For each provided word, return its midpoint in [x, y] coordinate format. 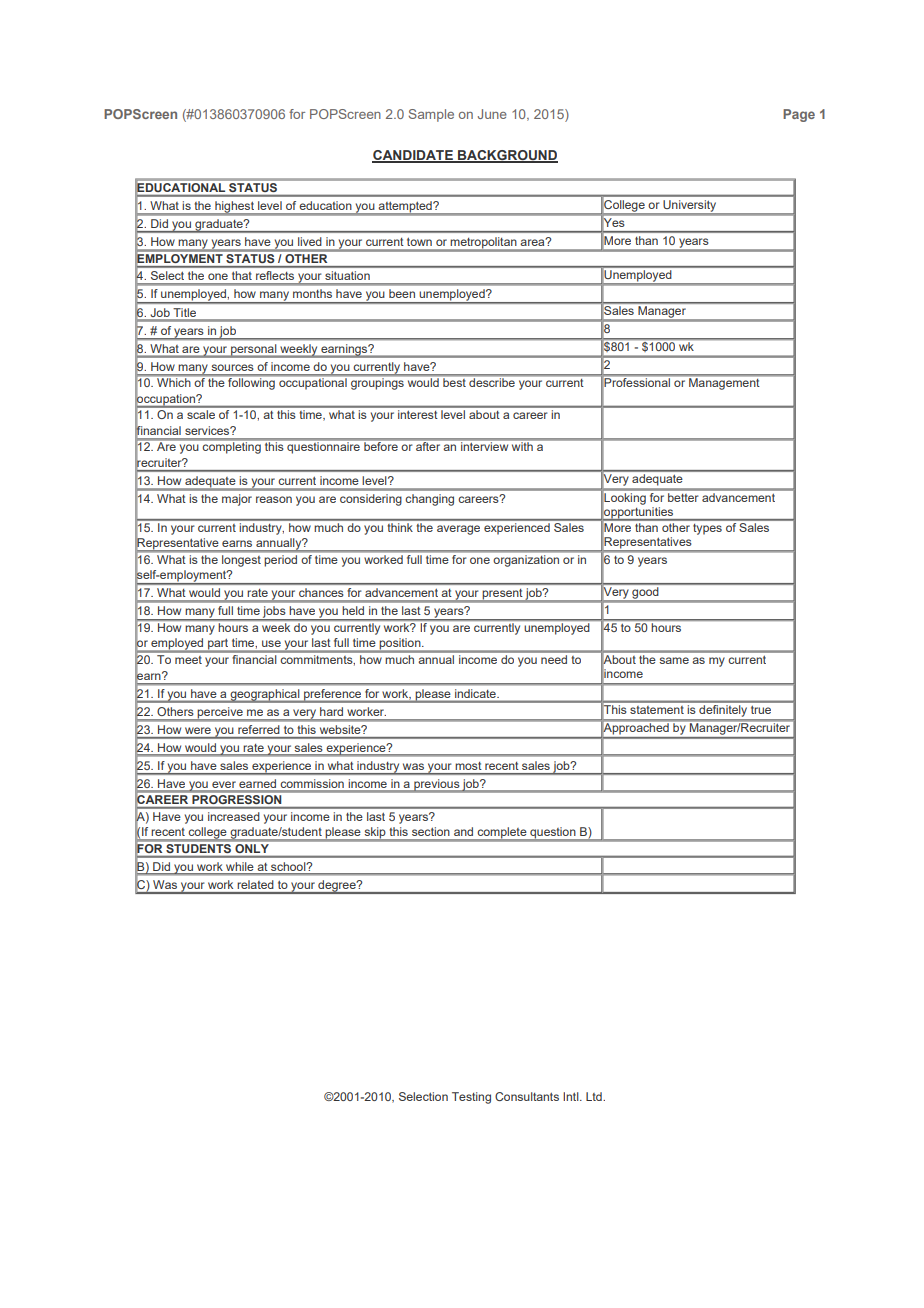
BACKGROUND [507, 156]
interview [484, 446]
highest [234, 208]
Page [799, 115]
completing [232, 448]
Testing [471, 1098]
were [198, 730]
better [683, 497]
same [674, 660]
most [468, 766]
